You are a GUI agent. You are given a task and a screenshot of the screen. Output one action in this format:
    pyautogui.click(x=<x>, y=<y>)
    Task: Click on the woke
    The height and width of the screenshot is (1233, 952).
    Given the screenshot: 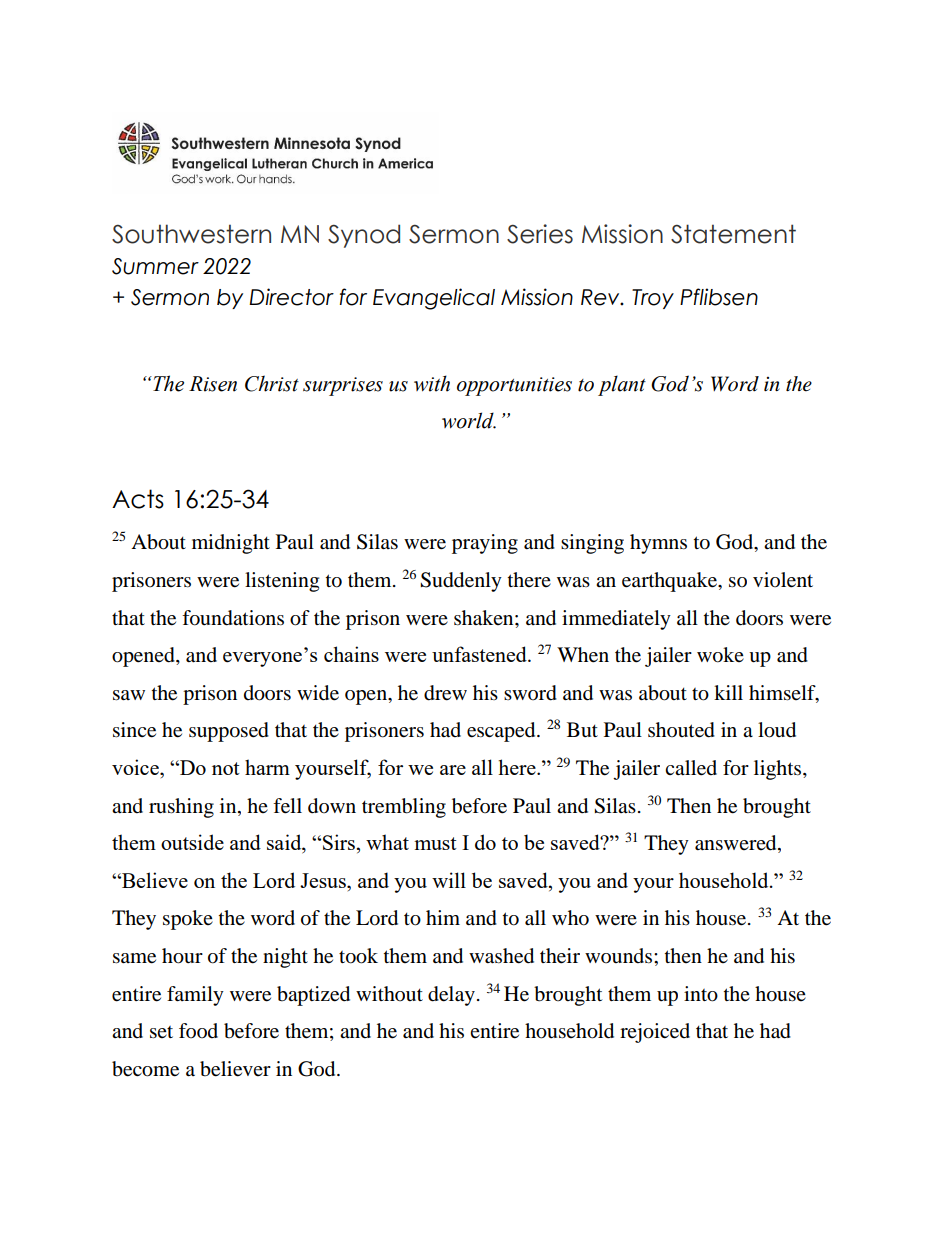 What is the action you would take?
    pyautogui.click(x=720, y=655)
